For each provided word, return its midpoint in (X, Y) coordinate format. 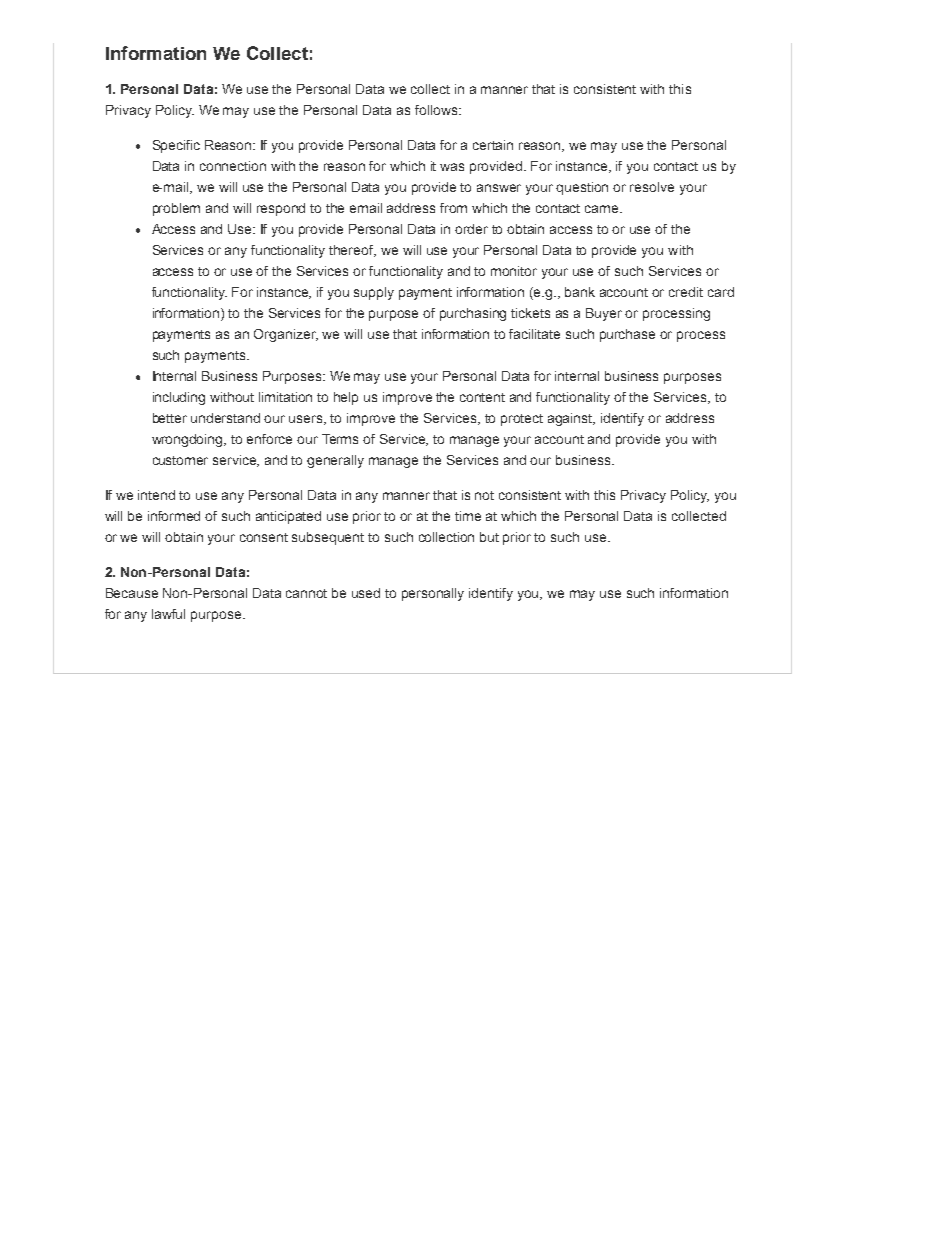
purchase (627, 335)
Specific (176, 146)
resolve (652, 187)
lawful (168, 614)
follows (437, 110)
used (366, 593)
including (179, 398)
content (482, 397)
